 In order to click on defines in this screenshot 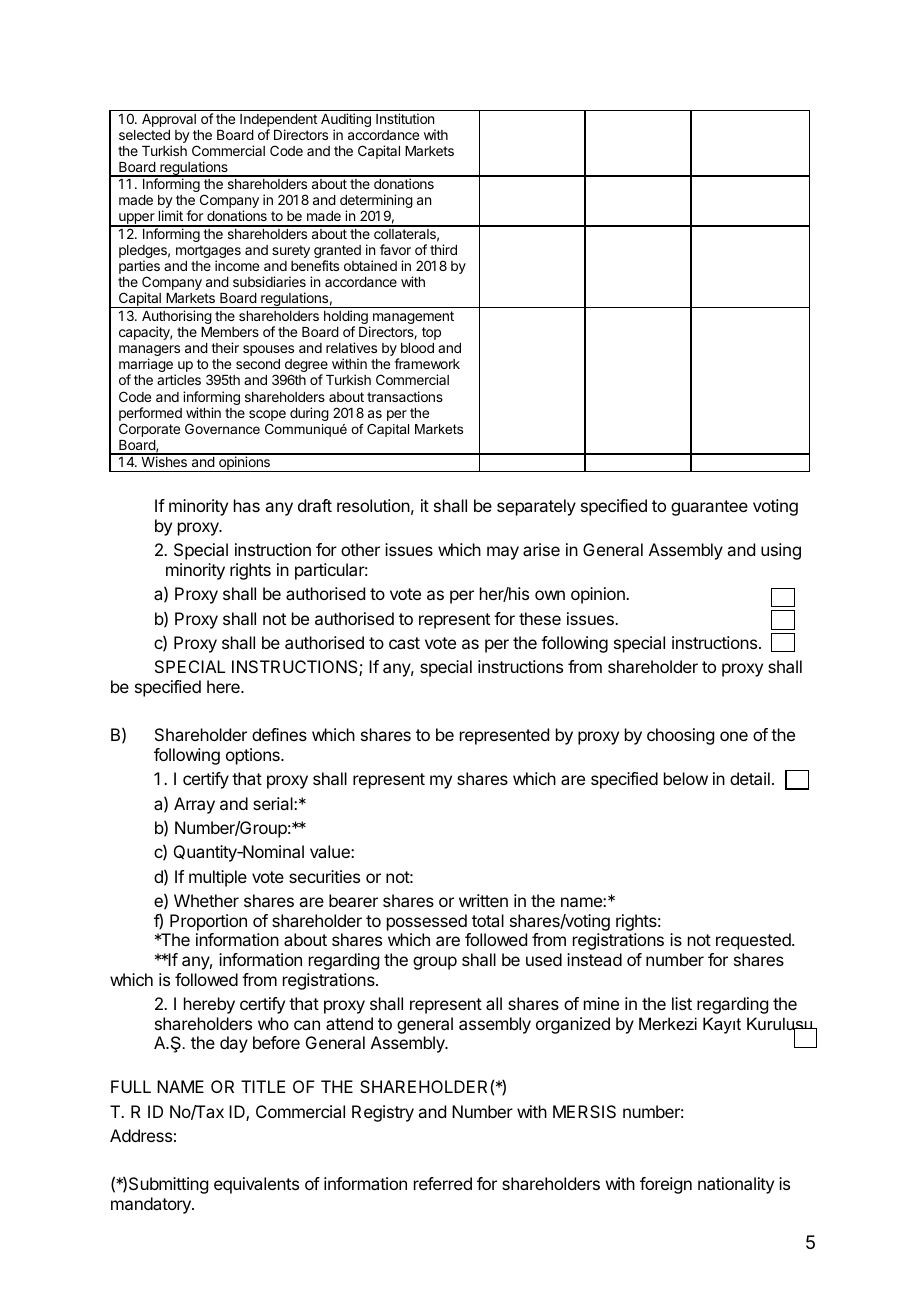, I will do `click(279, 734)`.
